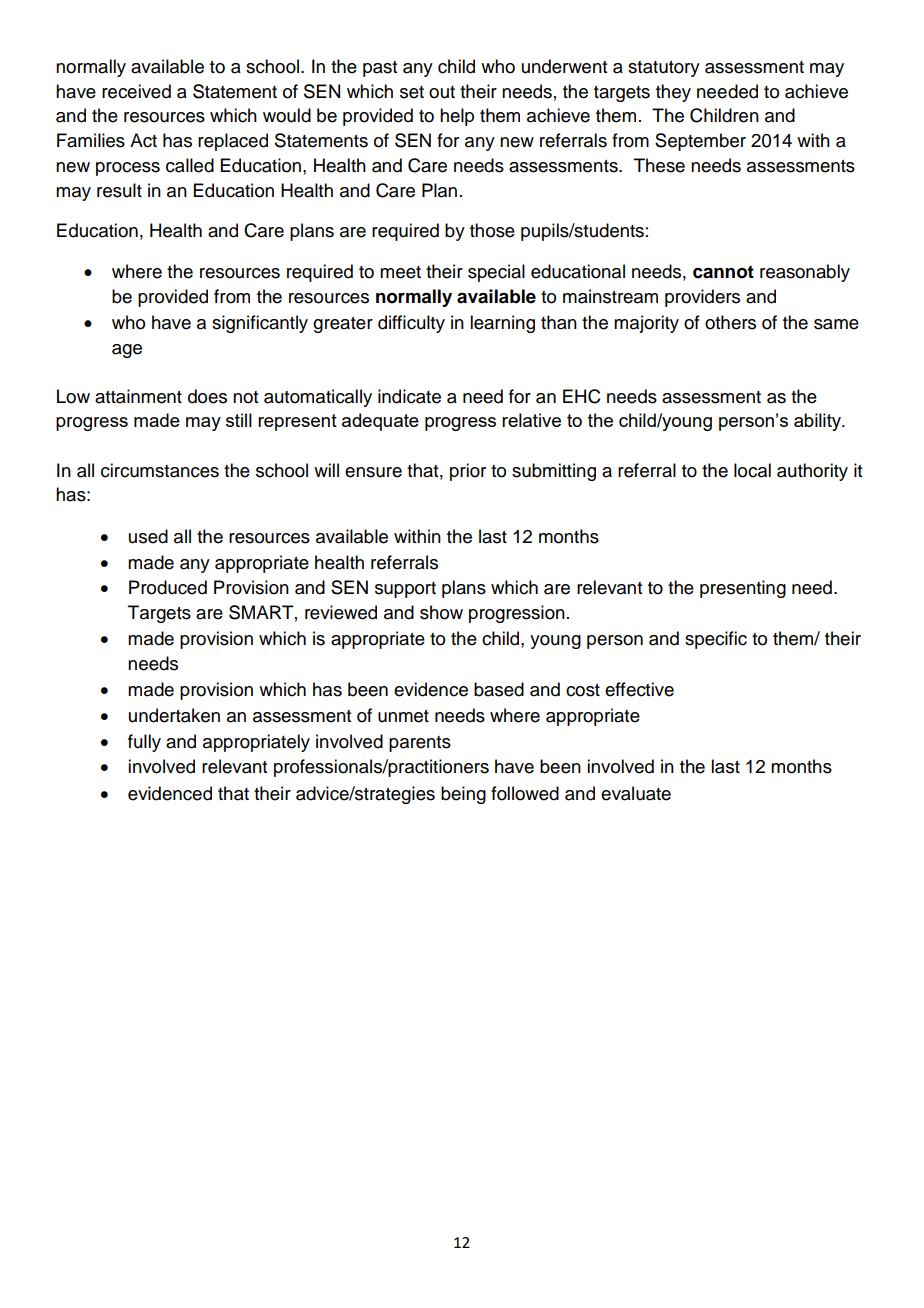 The image size is (924, 1308). Describe the element at coordinates (144, 743) in the image. I see `fully` at that location.
